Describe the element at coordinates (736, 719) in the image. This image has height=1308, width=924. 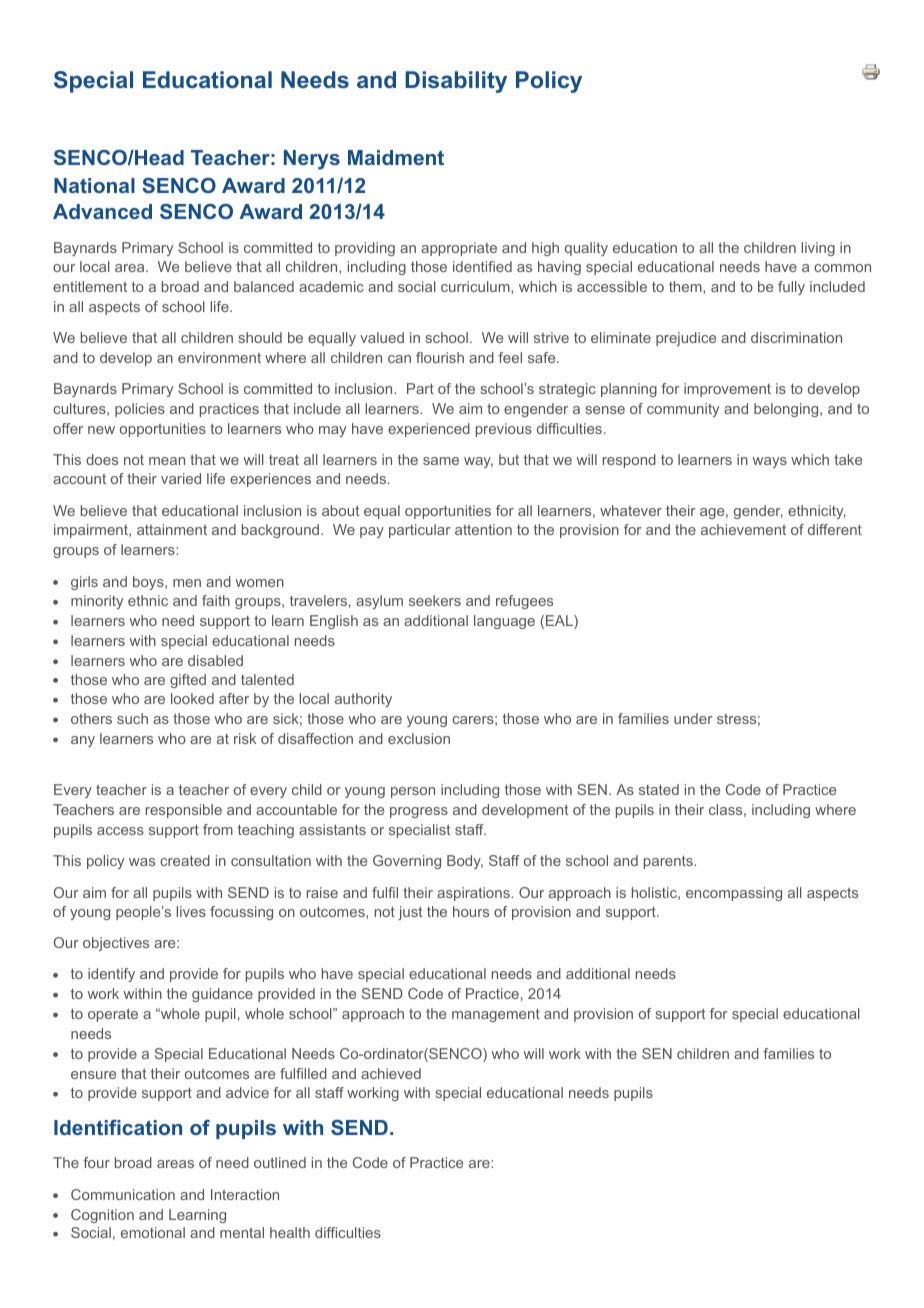
I see `stress` at that location.
